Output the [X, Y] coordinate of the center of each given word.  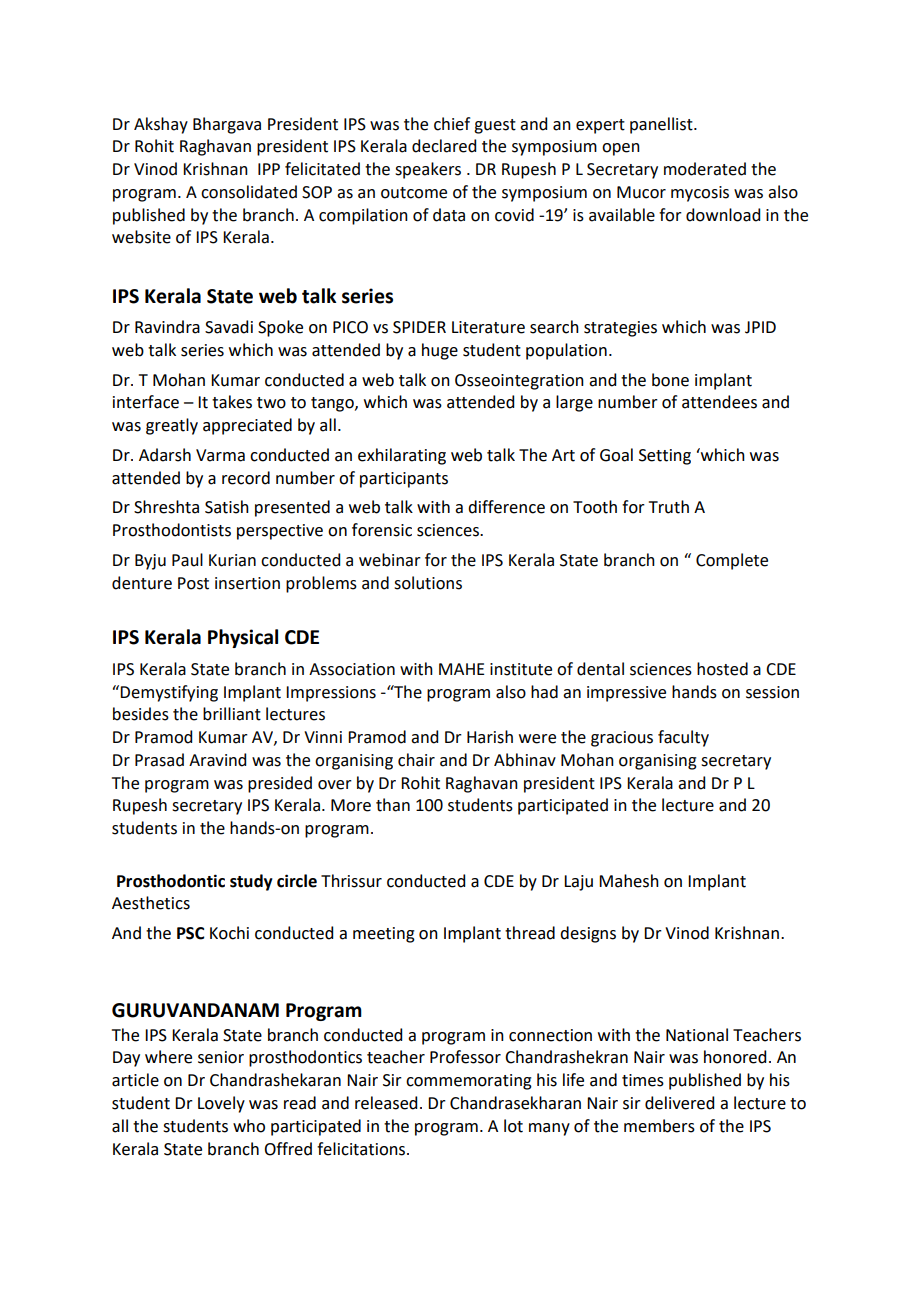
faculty [683, 738]
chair [416, 760]
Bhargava [227, 125]
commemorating [469, 1082]
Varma [220, 455]
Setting [665, 457]
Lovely [221, 1104]
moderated [705, 169]
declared [444, 146]
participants [404, 480]
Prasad [159, 760]
